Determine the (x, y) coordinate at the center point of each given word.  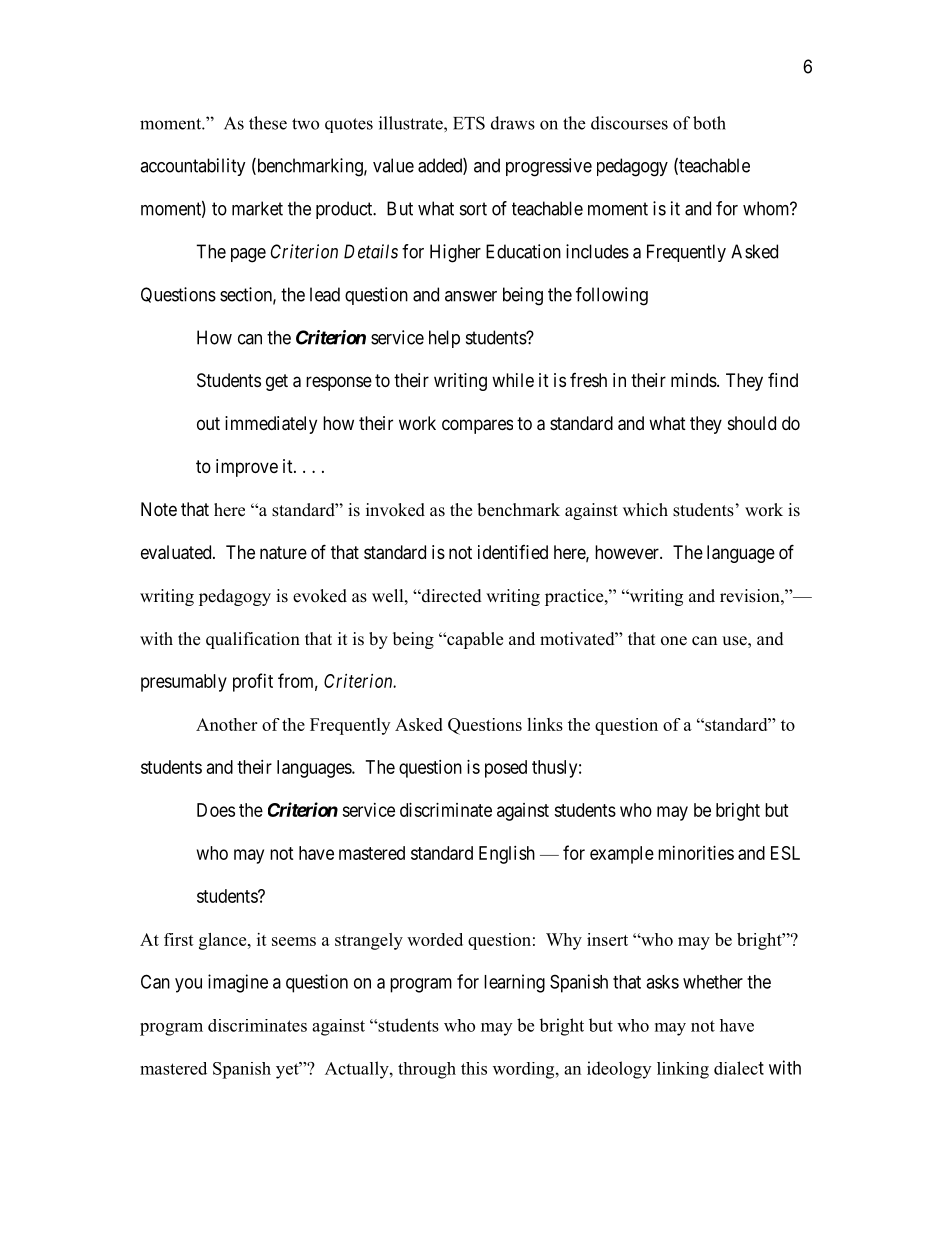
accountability (193, 167)
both (709, 123)
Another (226, 724)
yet (288, 1070)
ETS (469, 123)
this (474, 1068)
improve (247, 468)
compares (477, 426)
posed (506, 769)
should (752, 423)
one (674, 641)
